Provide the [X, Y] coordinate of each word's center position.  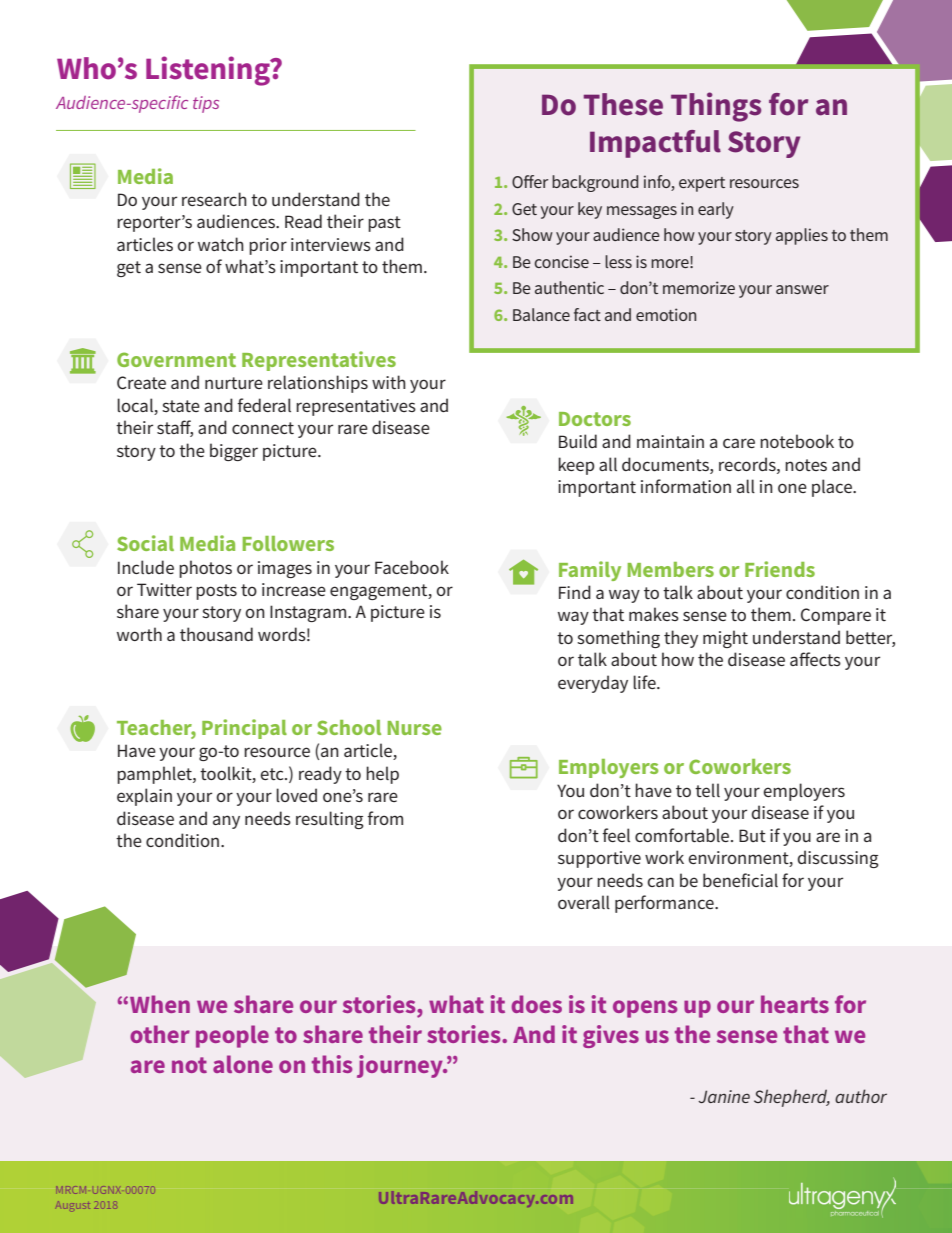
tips [206, 104]
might [725, 639]
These [623, 104]
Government [176, 359]
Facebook [412, 567]
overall [584, 902]
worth [139, 634]
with [389, 382]
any [226, 822]
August [73, 1205]
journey [401, 1066]
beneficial [740, 880]
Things [716, 107]
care [739, 443]
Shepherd [792, 1098]
